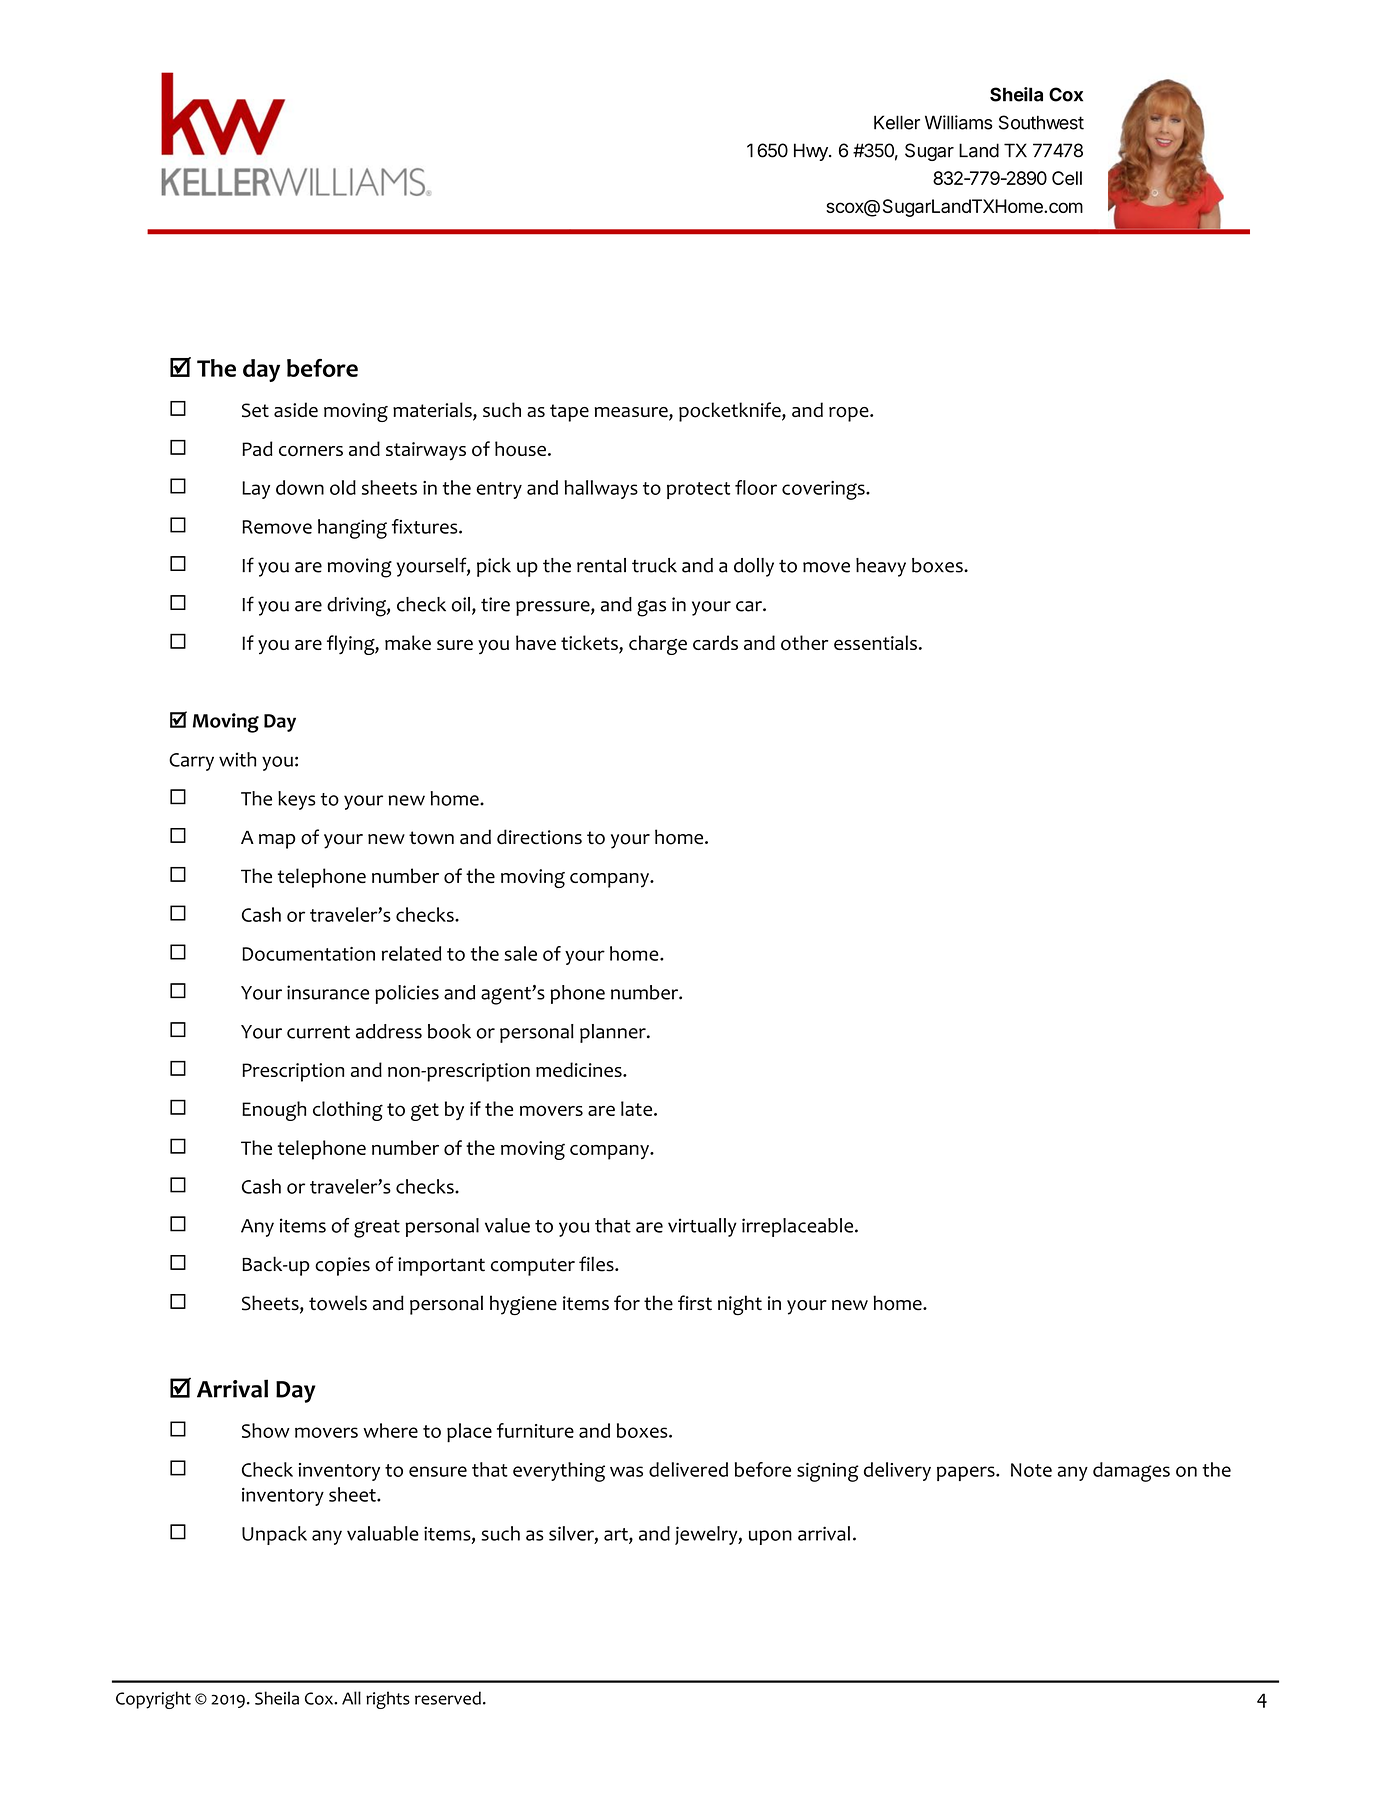 This screenshot has width=1399, height=1810. What do you see at coordinates (597, 1264) in the screenshot?
I see `files` at bounding box center [597, 1264].
